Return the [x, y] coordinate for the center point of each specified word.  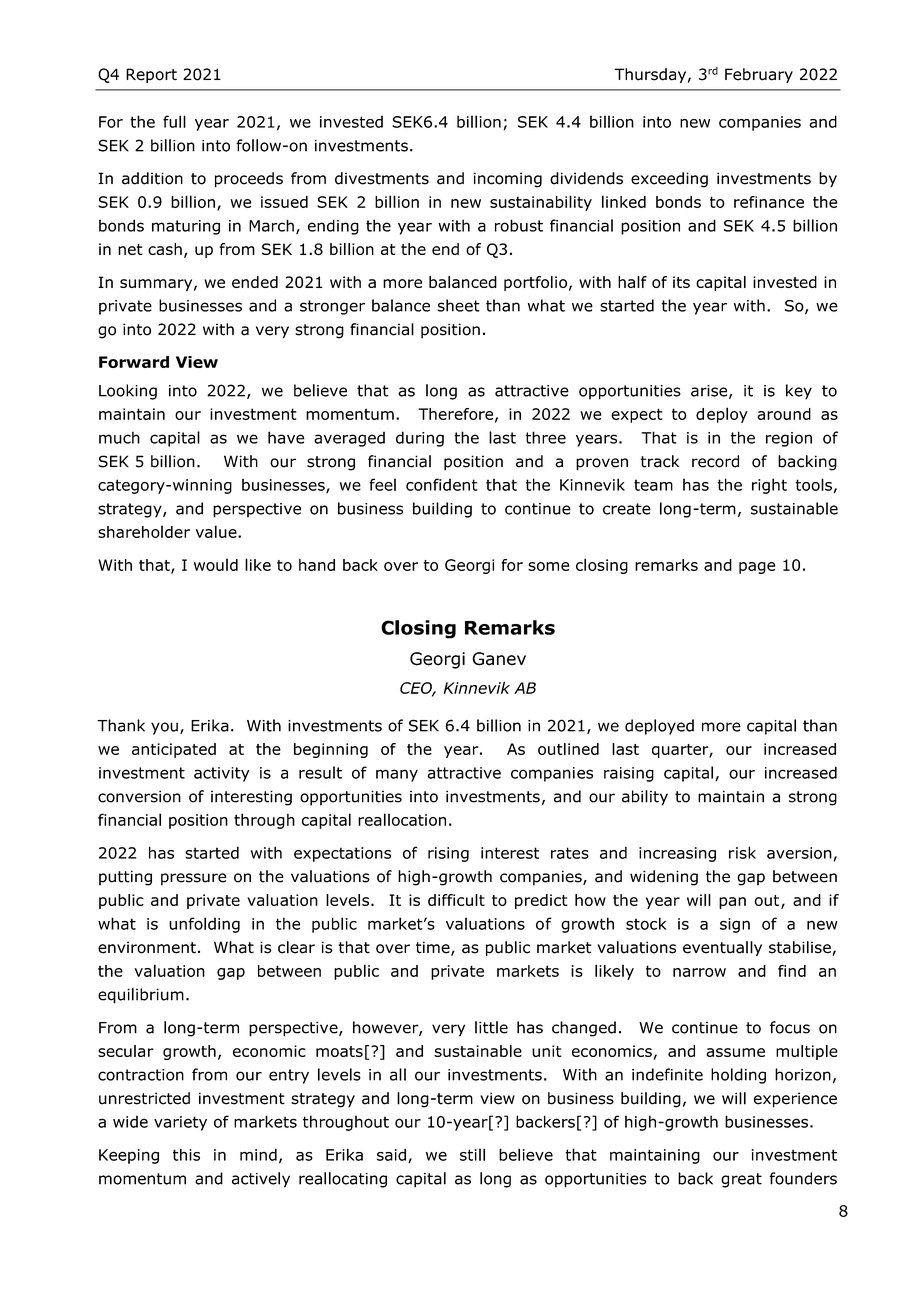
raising [629, 774]
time [434, 948]
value [217, 531]
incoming [507, 180]
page [757, 568]
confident [442, 484]
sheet [458, 305]
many [397, 775]
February [759, 75]
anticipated [174, 750]
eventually [722, 948]
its [681, 282]
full [174, 121]
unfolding [204, 925]
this [186, 1154]
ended [255, 282]
